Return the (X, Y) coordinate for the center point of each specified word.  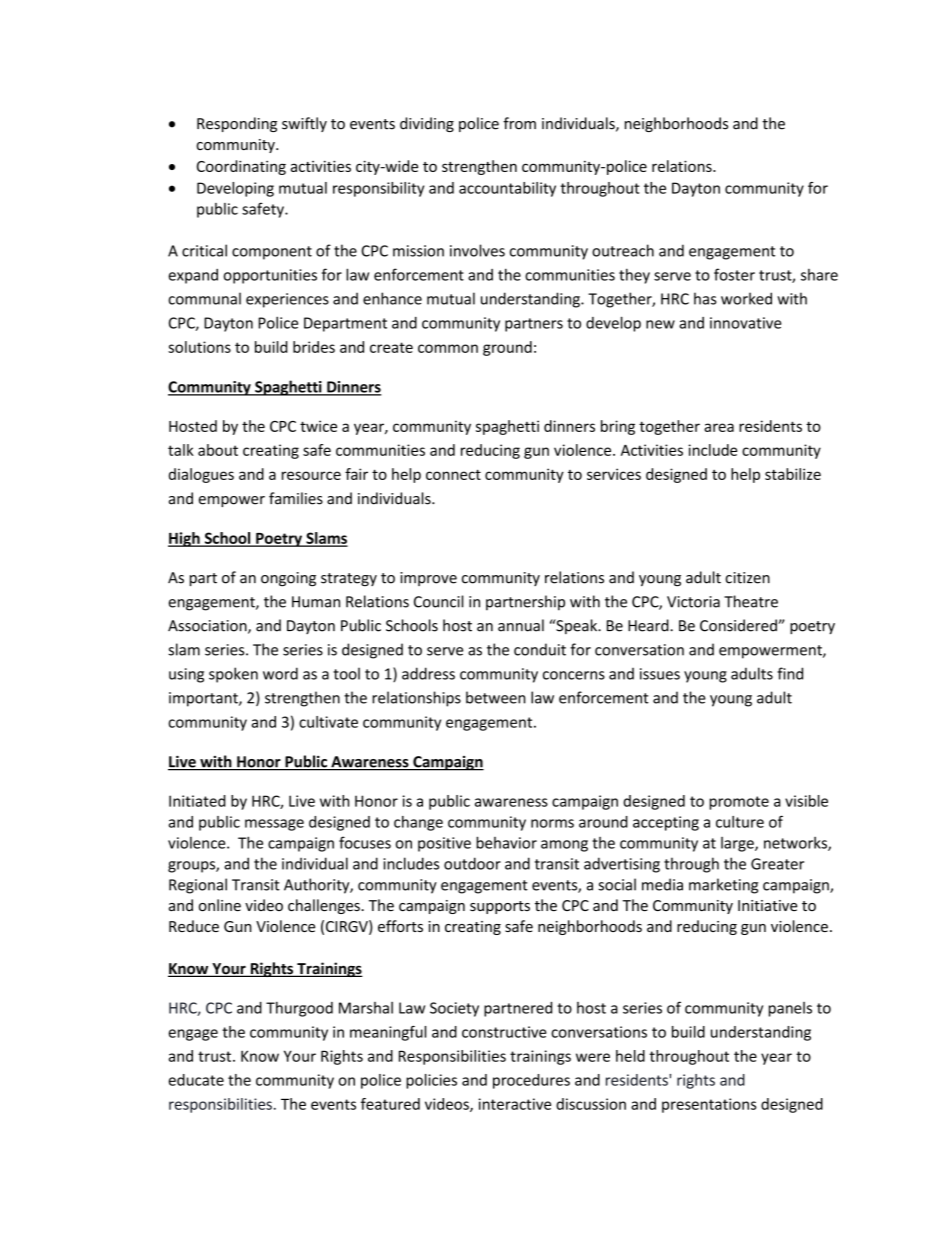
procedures (531, 1081)
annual (521, 625)
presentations (709, 1105)
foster (734, 274)
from (519, 123)
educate (196, 1080)
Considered (739, 625)
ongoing (288, 579)
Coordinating (241, 167)
